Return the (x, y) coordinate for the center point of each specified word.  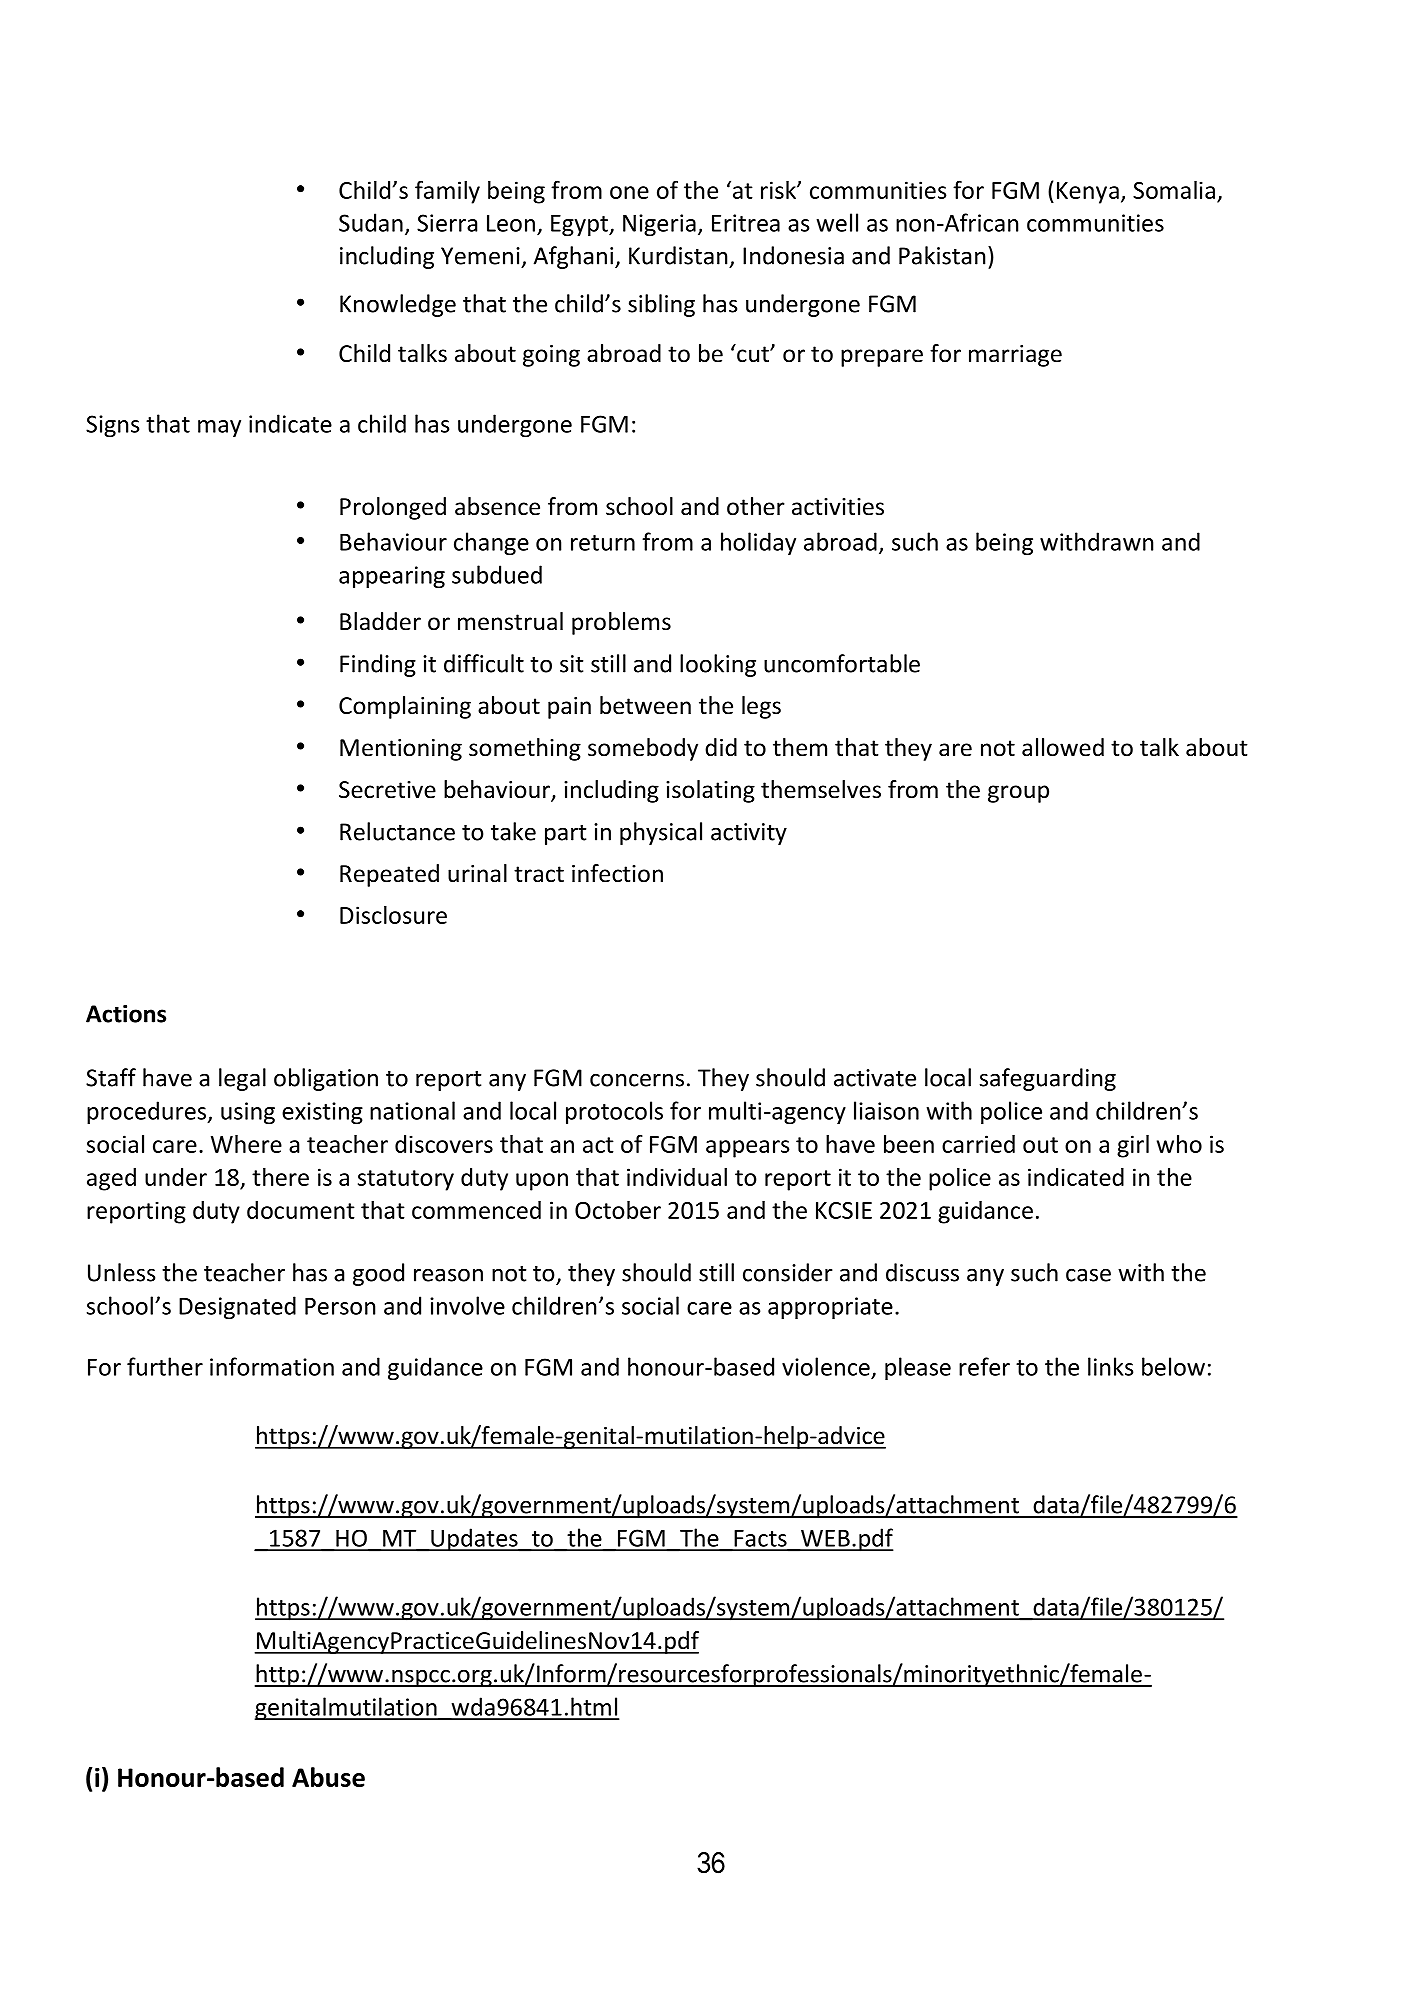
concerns (637, 1080)
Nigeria (659, 225)
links (1110, 1366)
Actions (126, 1014)
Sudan (371, 222)
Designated (237, 1307)
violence (826, 1366)
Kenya (1088, 193)
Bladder (380, 621)
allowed (1063, 747)
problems (621, 623)
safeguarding (1048, 1079)
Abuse (328, 1777)
